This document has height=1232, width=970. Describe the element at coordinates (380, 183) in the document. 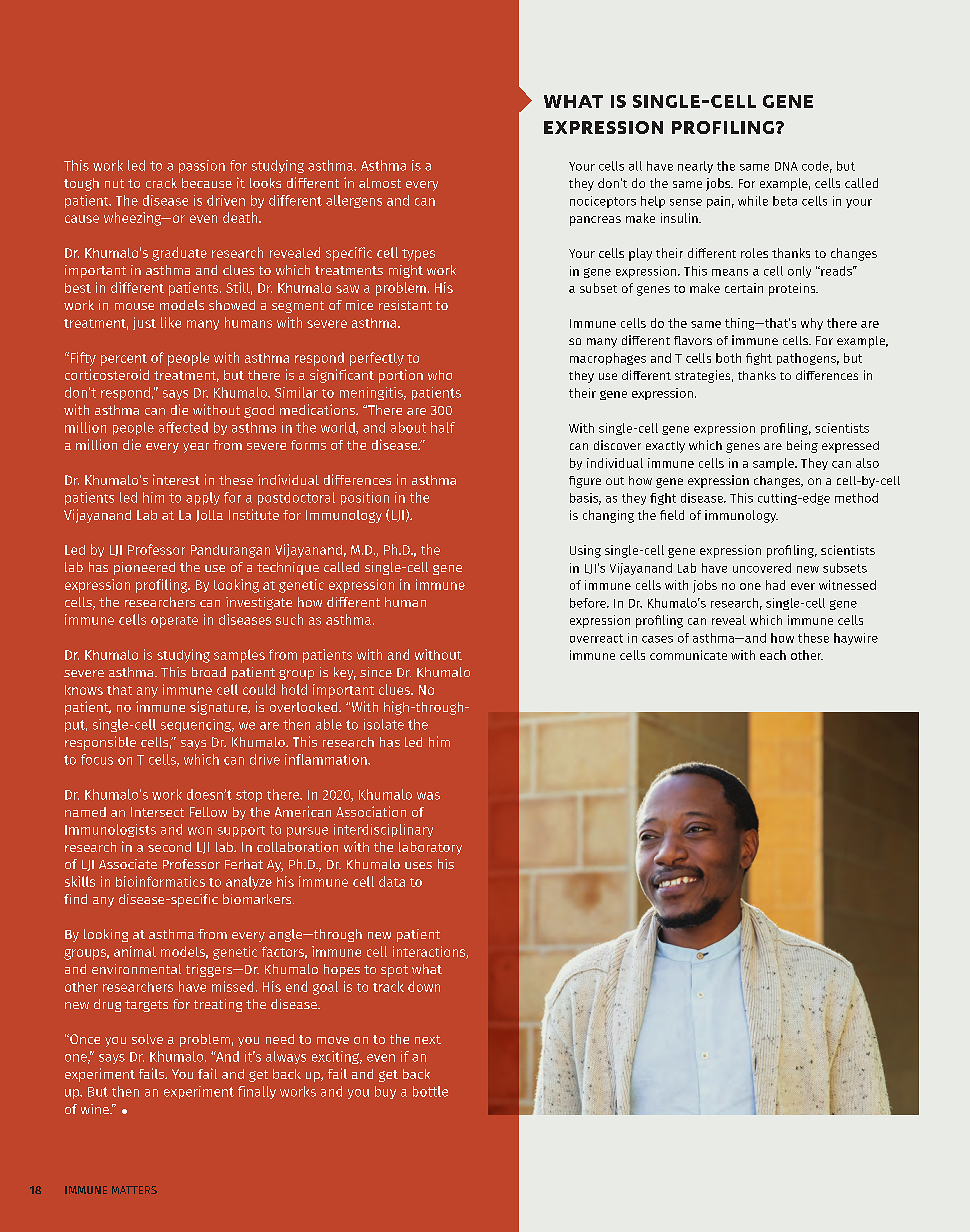

I see `almost` at that location.
